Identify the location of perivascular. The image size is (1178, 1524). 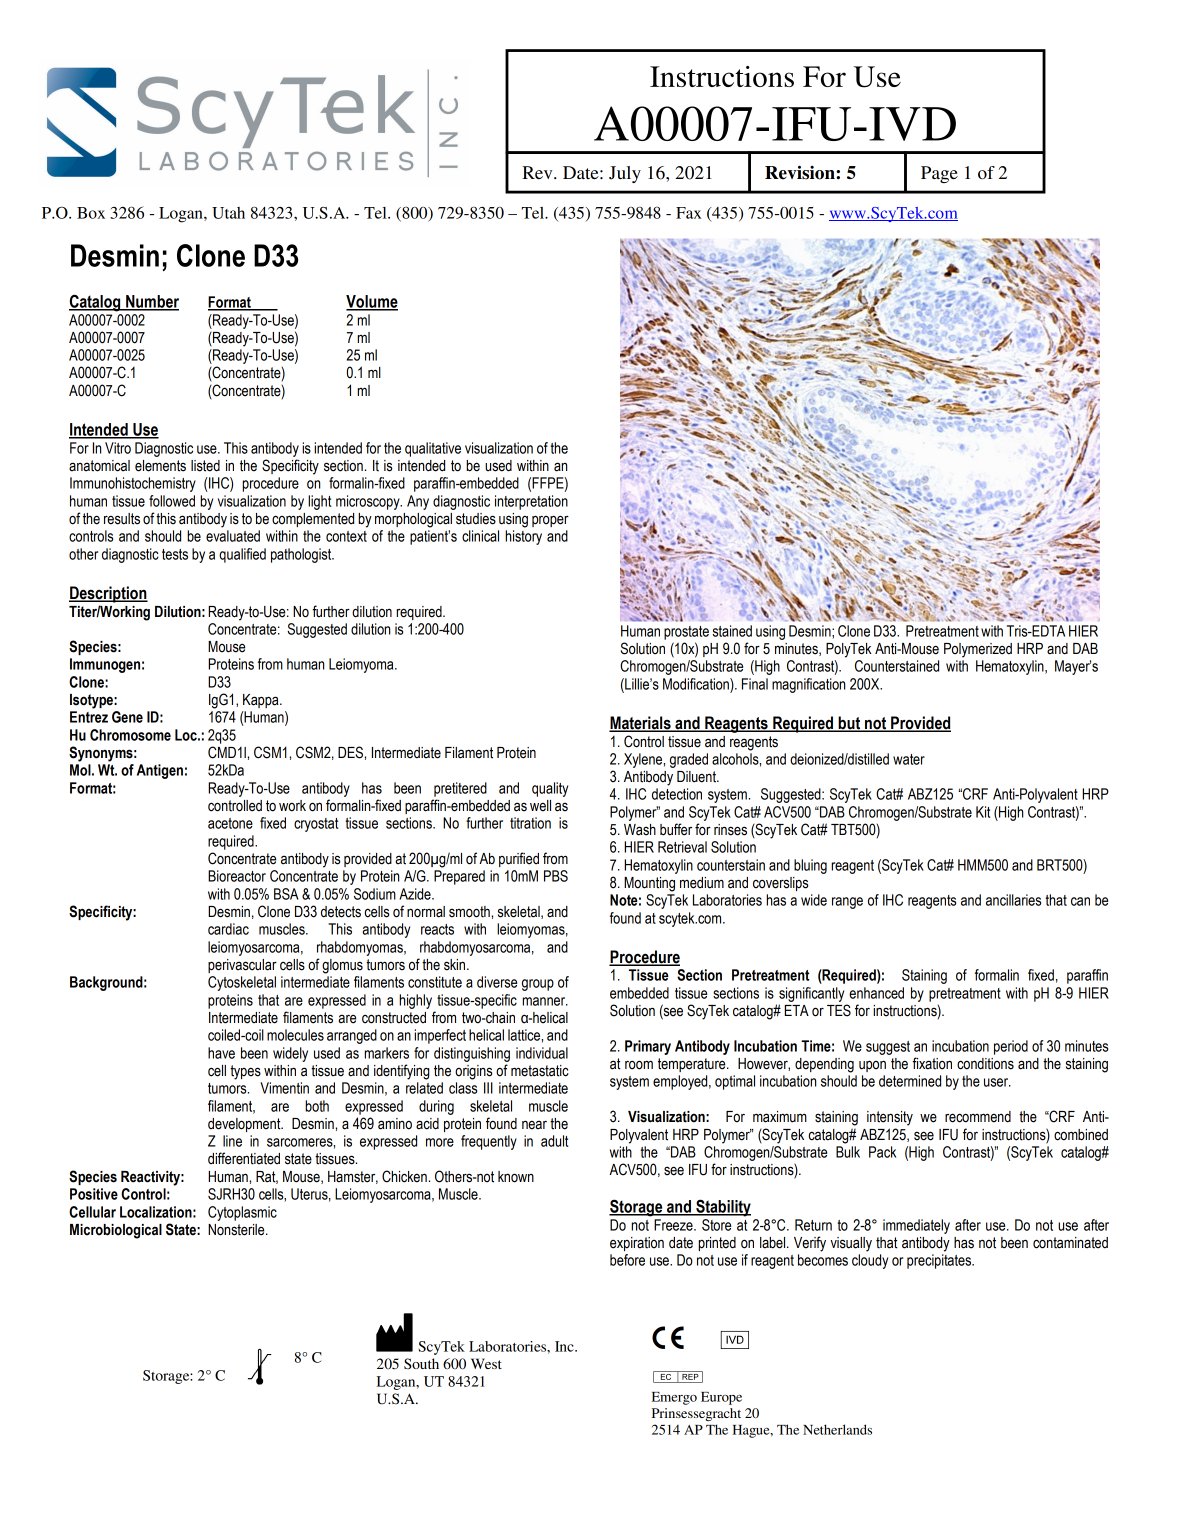
(242, 966).
